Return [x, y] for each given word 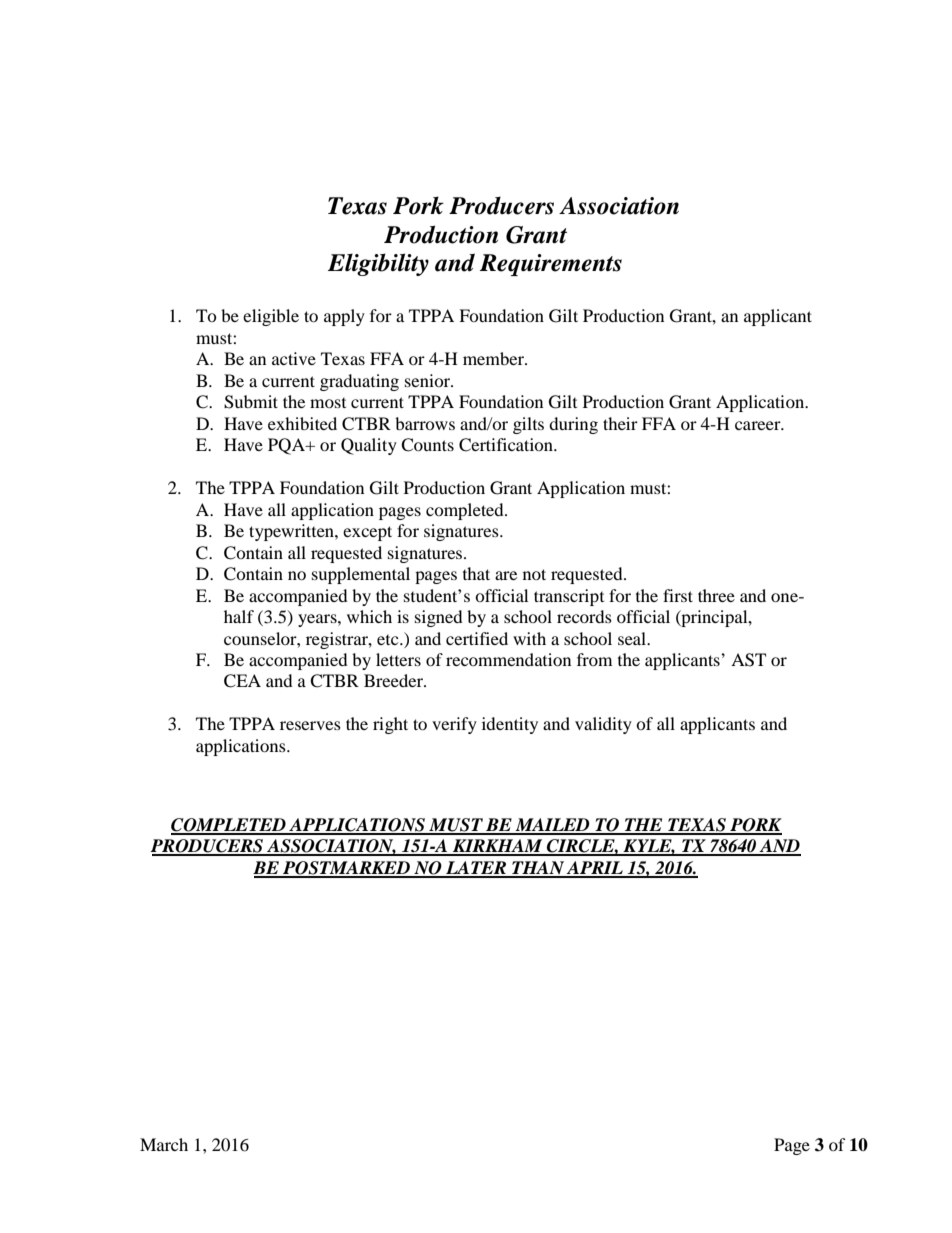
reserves [310, 725]
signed [439, 618]
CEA [242, 681]
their [620, 423]
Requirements [551, 265]
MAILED [553, 826]
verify [454, 725]
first [678, 595]
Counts [427, 445]
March [164, 1144]
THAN [538, 869]
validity [603, 725]
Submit [251, 402]
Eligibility [378, 264]
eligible [271, 317]
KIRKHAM [498, 847]
